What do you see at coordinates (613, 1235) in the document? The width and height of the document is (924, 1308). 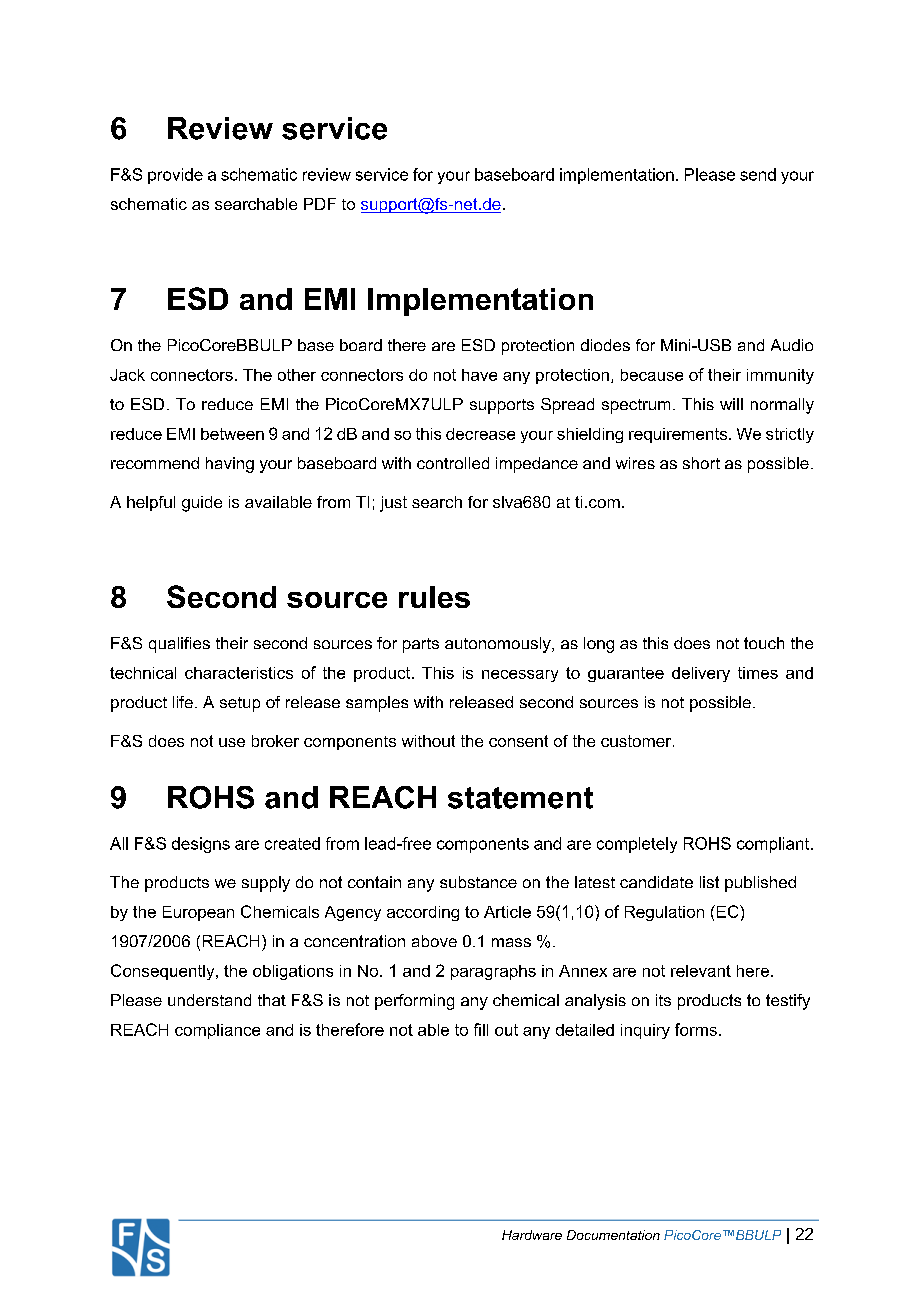 I see `Documentation` at bounding box center [613, 1235].
